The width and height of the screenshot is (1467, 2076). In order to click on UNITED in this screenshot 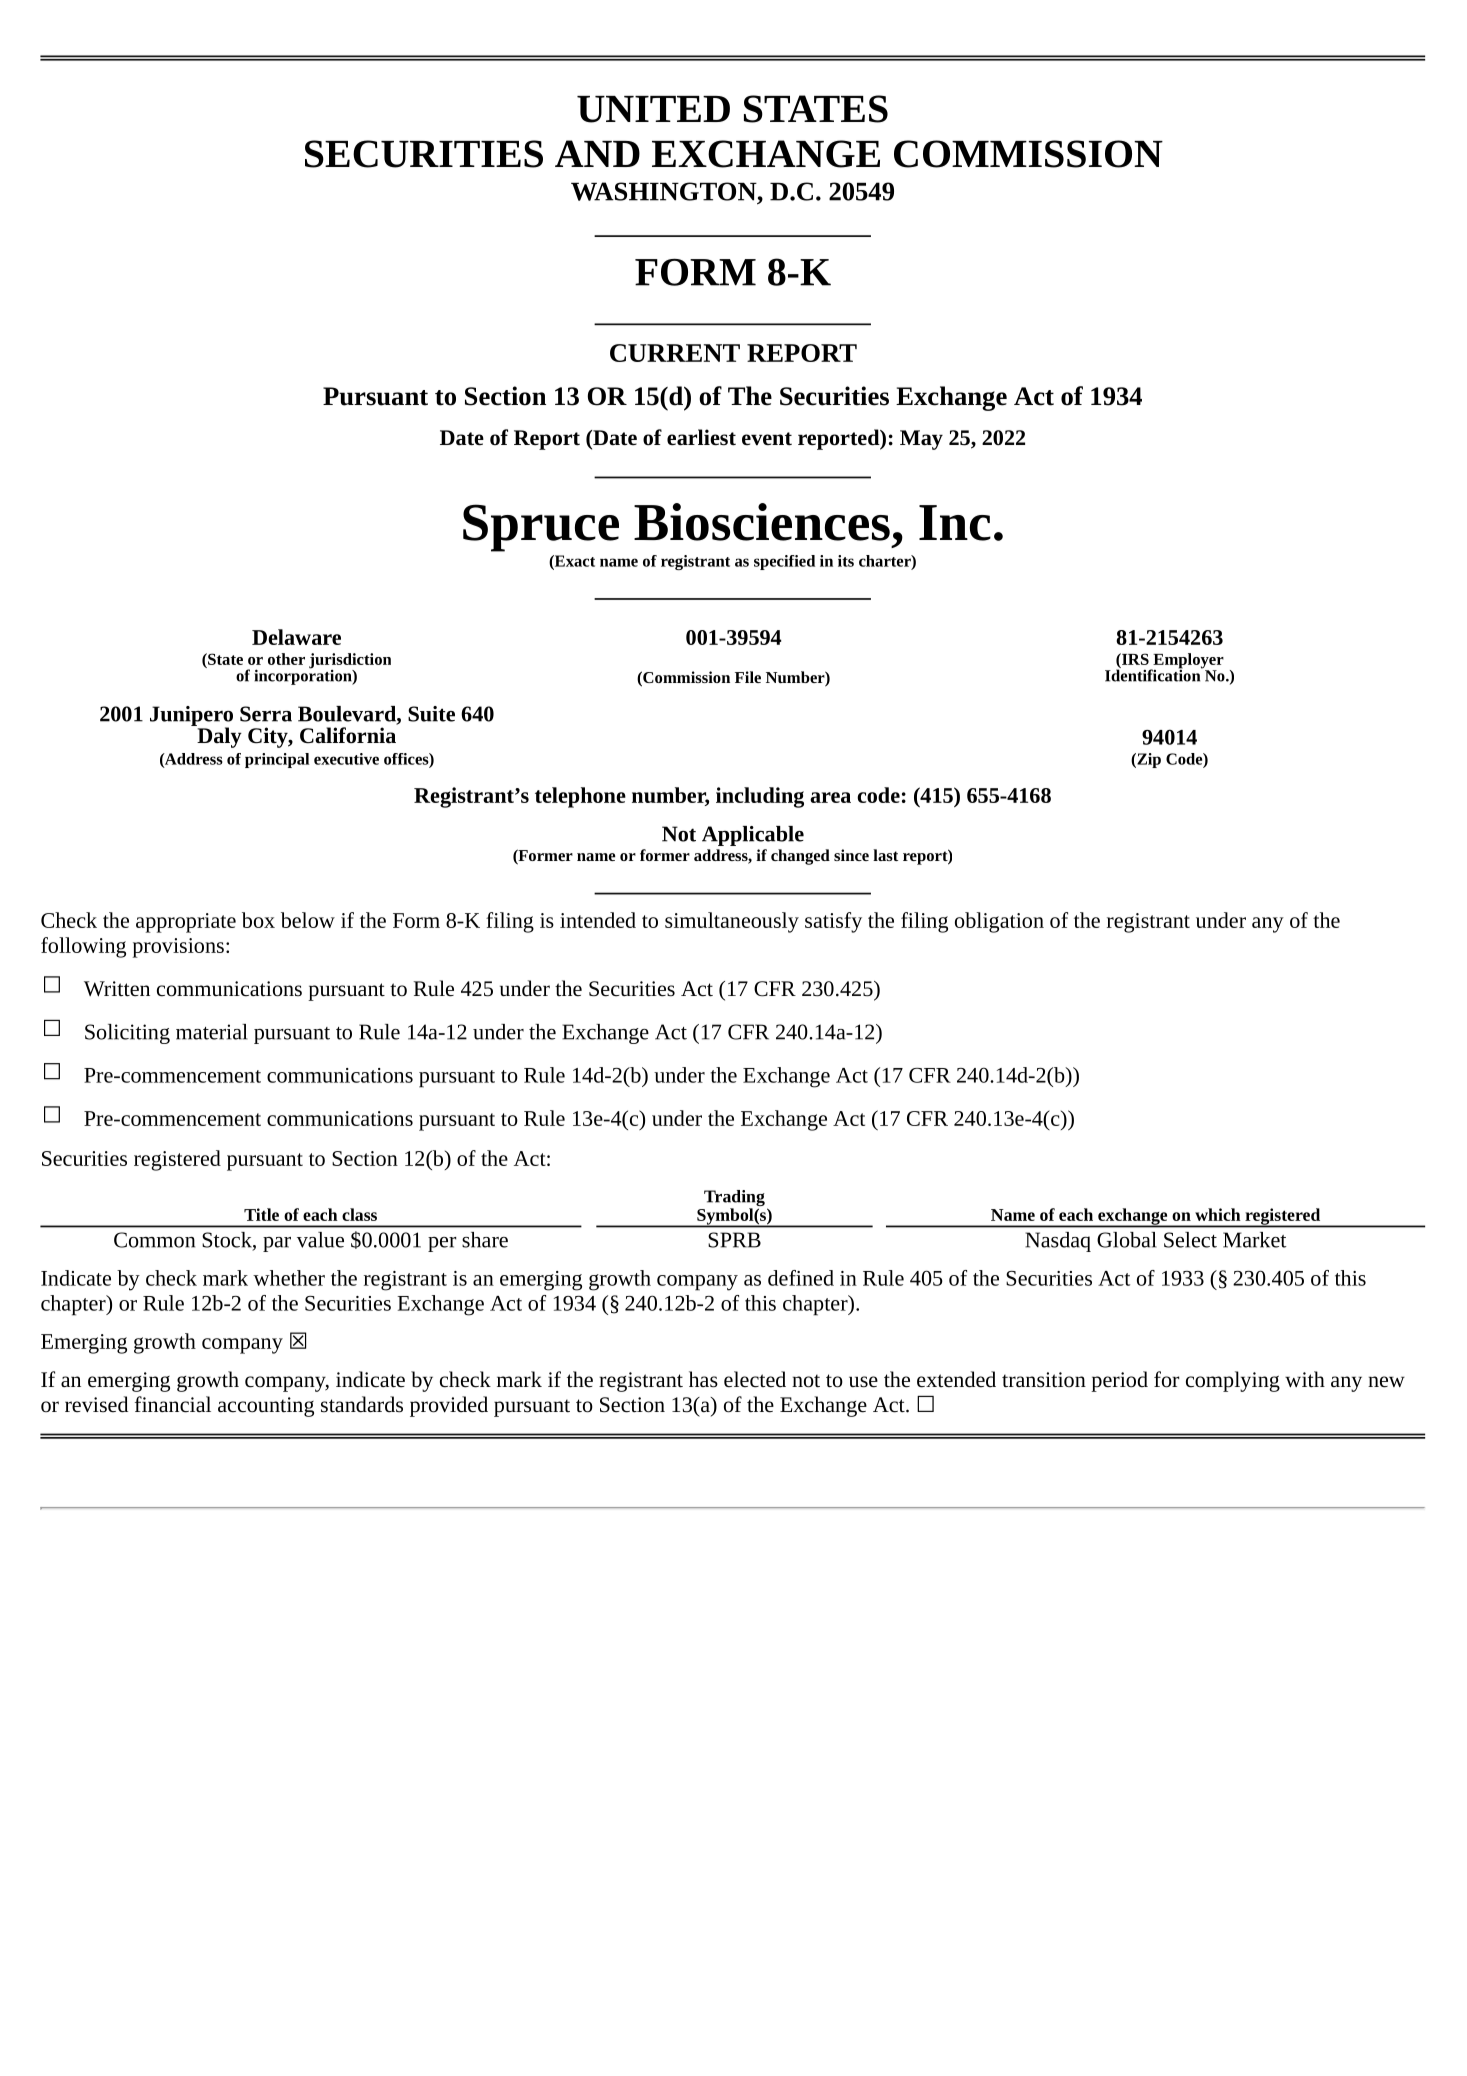, I will do `click(653, 109)`.
